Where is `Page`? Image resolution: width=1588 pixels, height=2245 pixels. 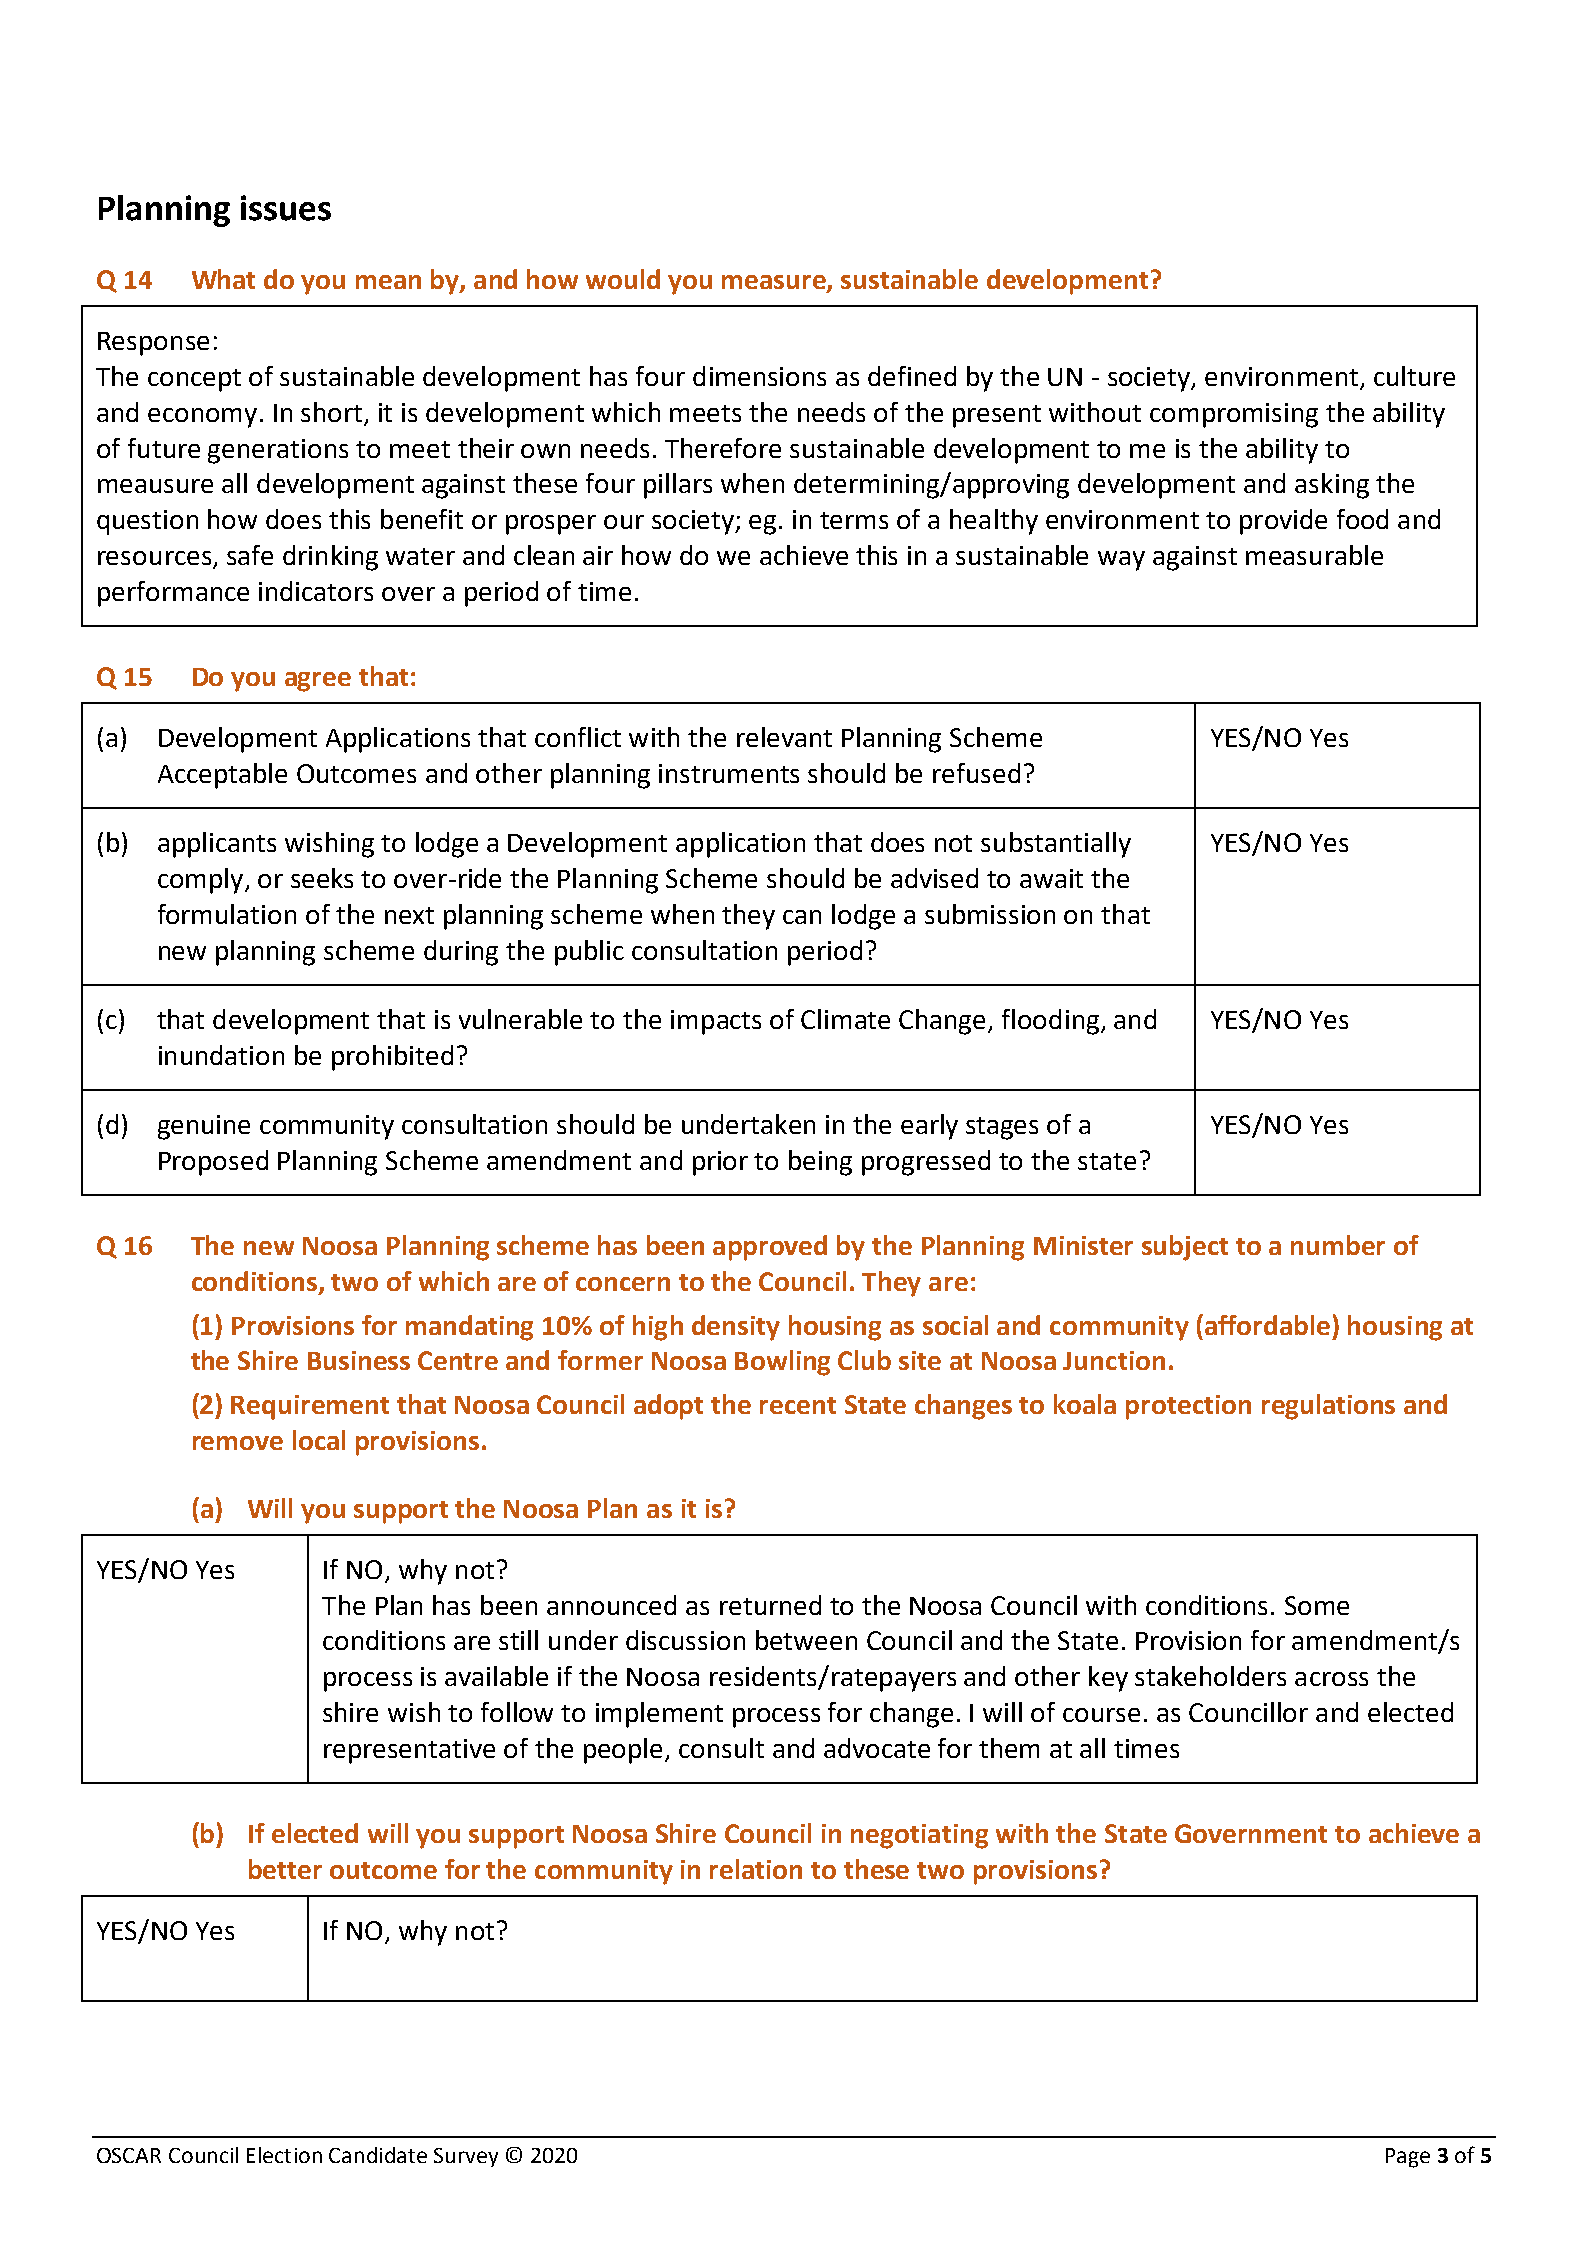 Page is located at coordinates (1408, 2158).
